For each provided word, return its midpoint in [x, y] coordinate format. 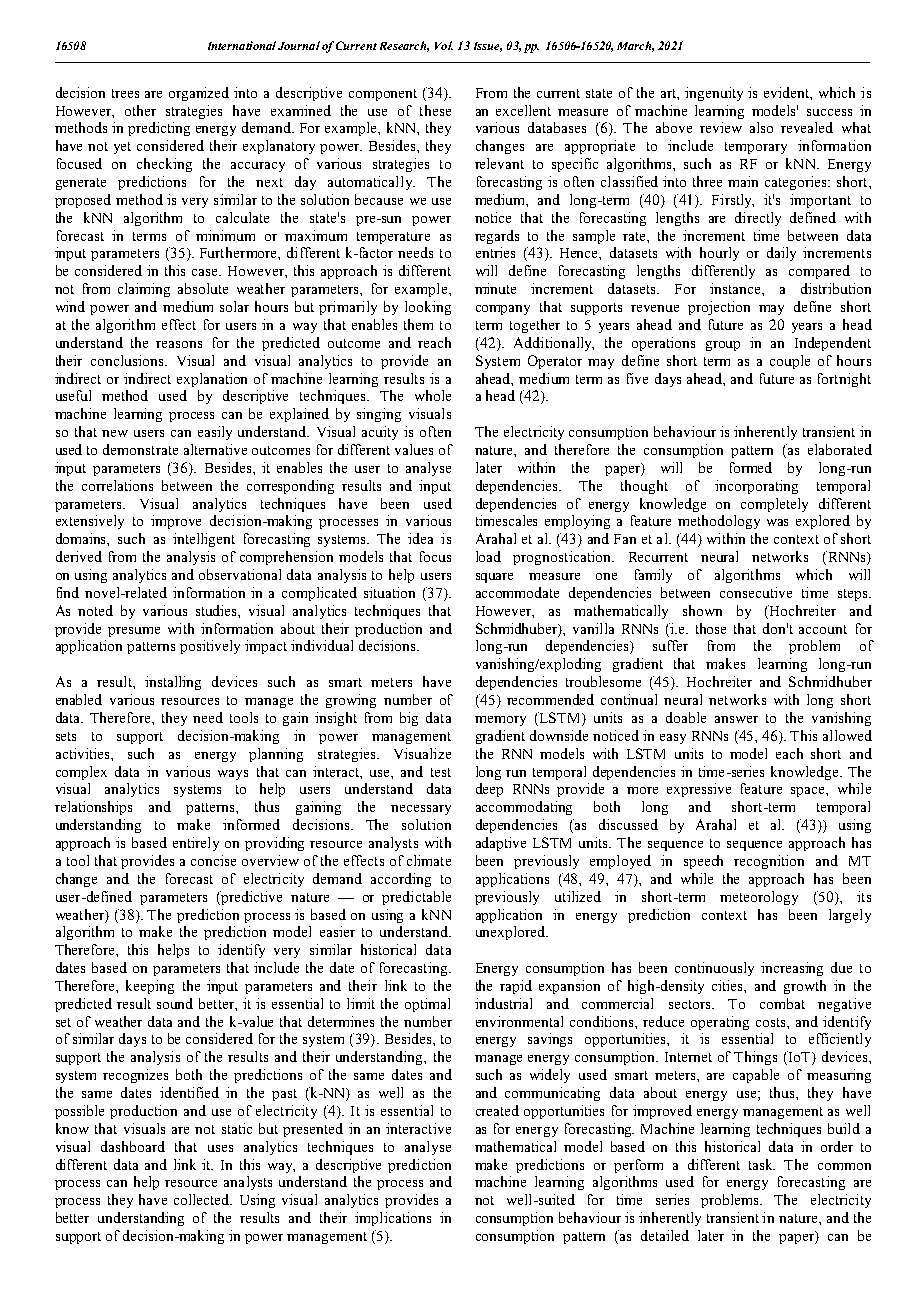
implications [393, 1219]
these [435, 110]
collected [203, 1199]
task [762, 1164]
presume [134, 632]
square [494, 578]
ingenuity [714, 94]
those [711, 628]
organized [199, 94]
